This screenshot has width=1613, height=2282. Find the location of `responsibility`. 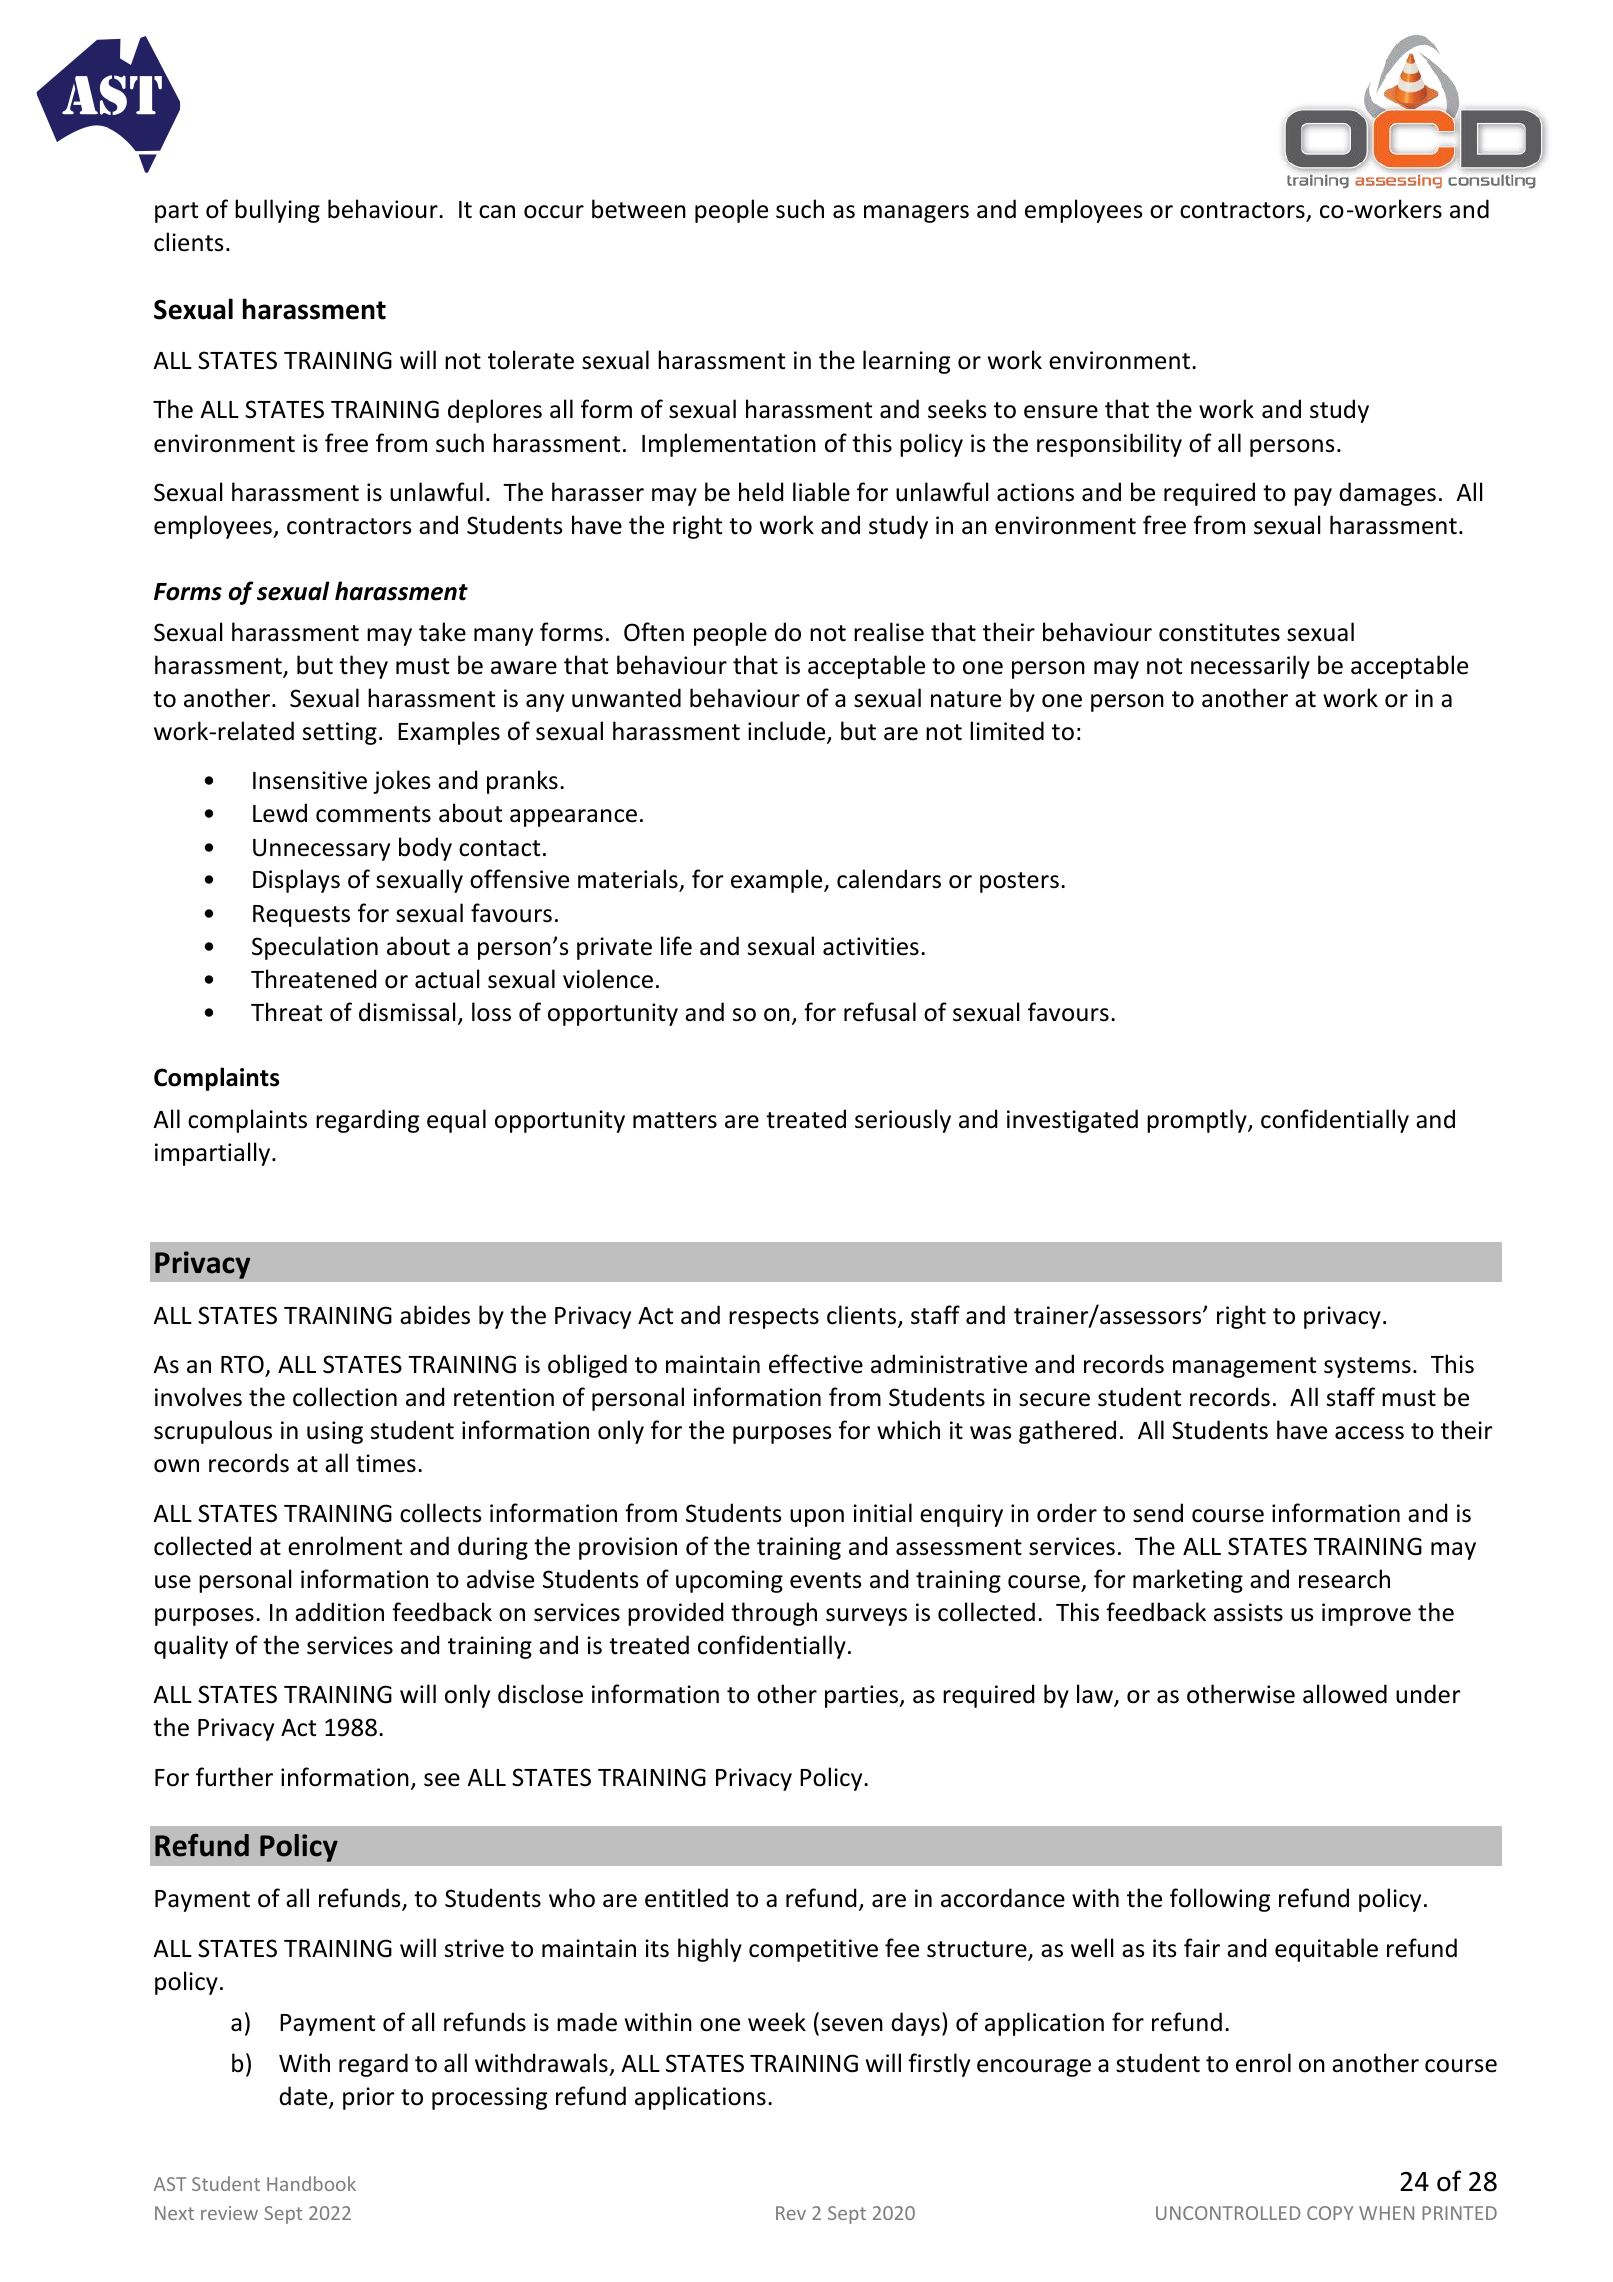

responsibility is located at coordinates (1109, 445).
